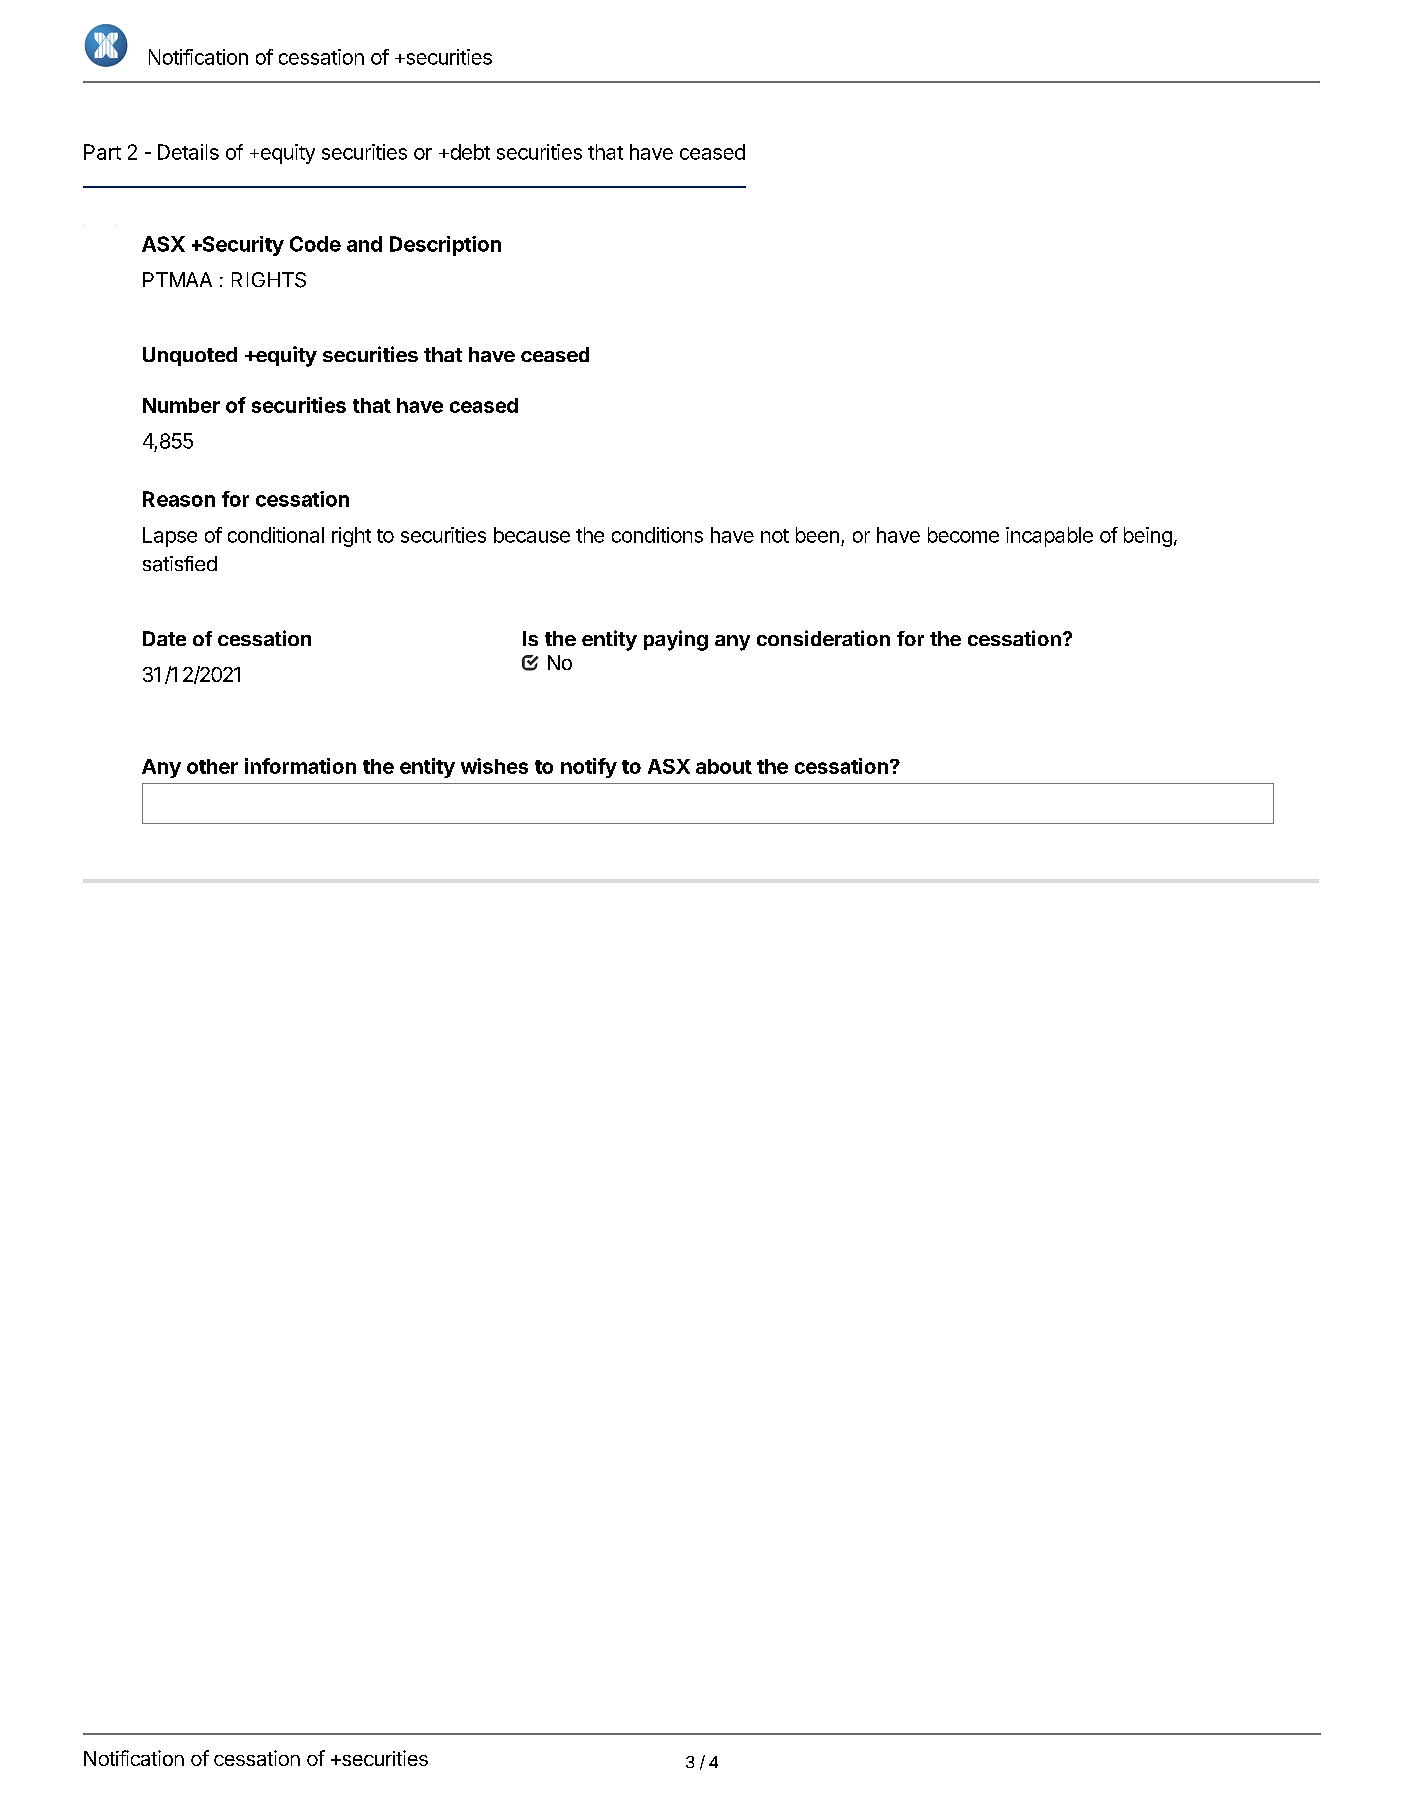 Image resolution: width=1403 pixels, height=1816 pixels. Describe the element at coordinates (181, 405) in the image. I see `Number` at that location.
